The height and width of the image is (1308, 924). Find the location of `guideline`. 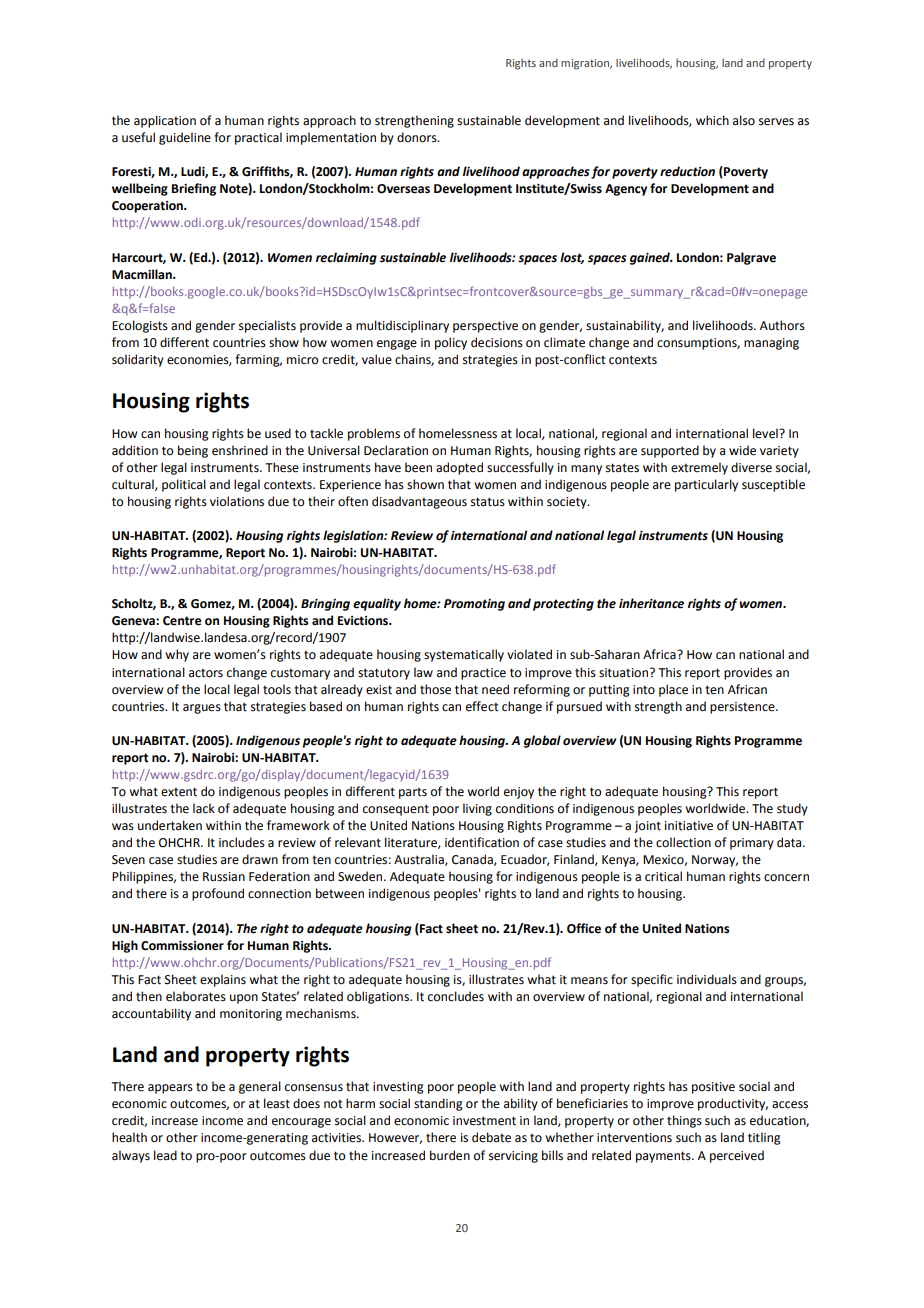

guideline is located at coordinates (185, 138).
